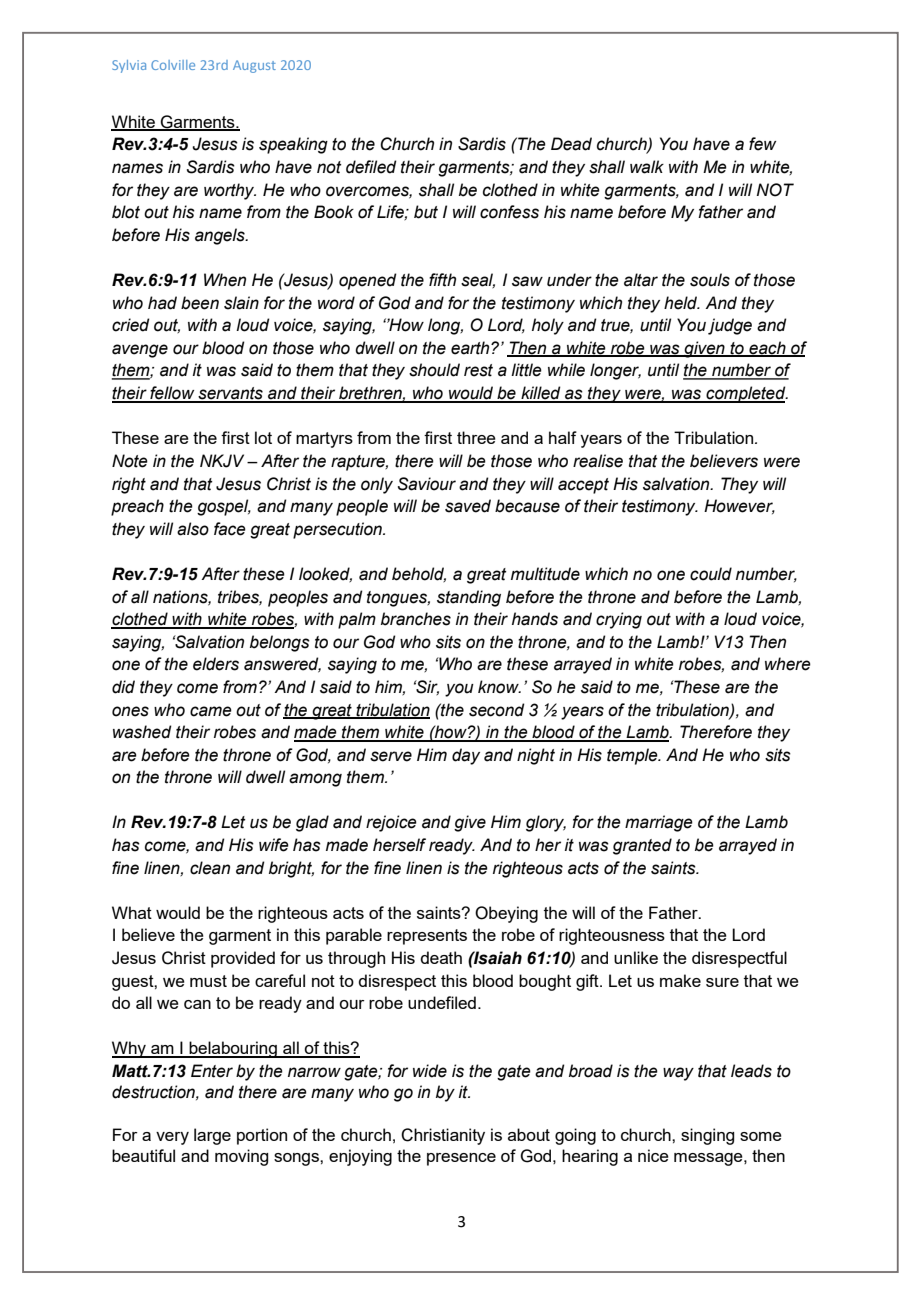  I want to click on standing, so click(469, 598).
